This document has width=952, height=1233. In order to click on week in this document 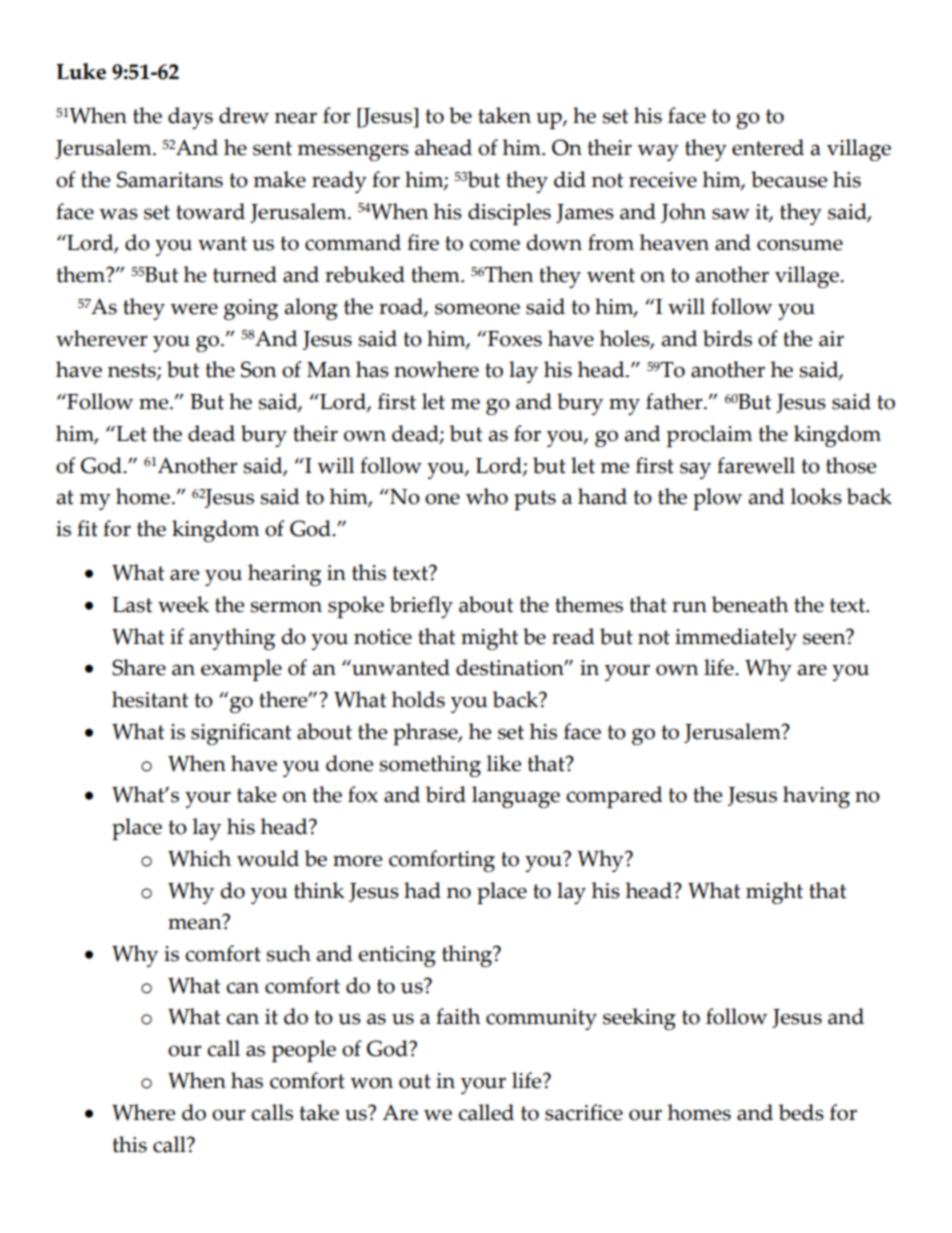, I will do `click(183, 604)`.
